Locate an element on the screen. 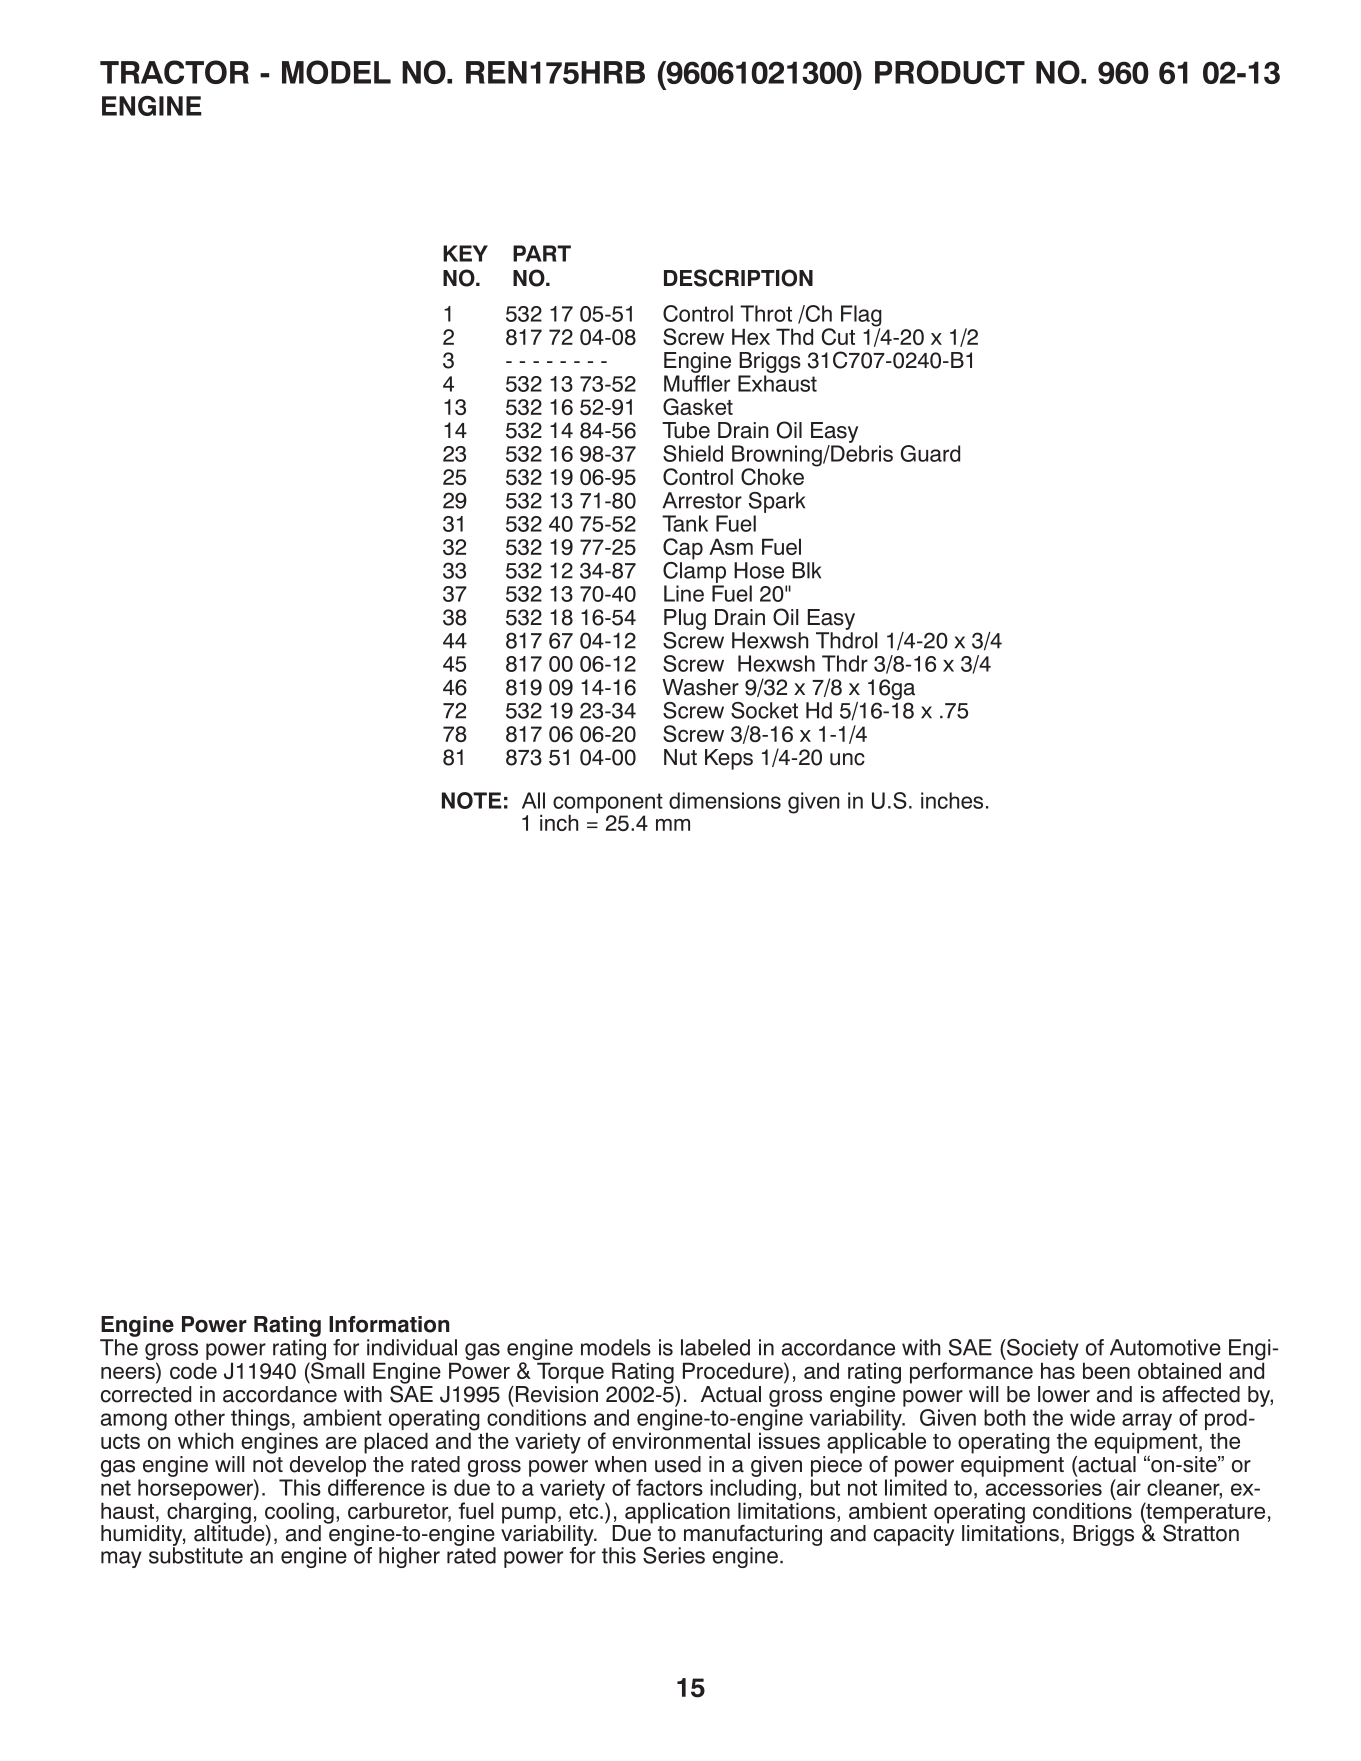  KEY is located at coordinates (465, 253).
